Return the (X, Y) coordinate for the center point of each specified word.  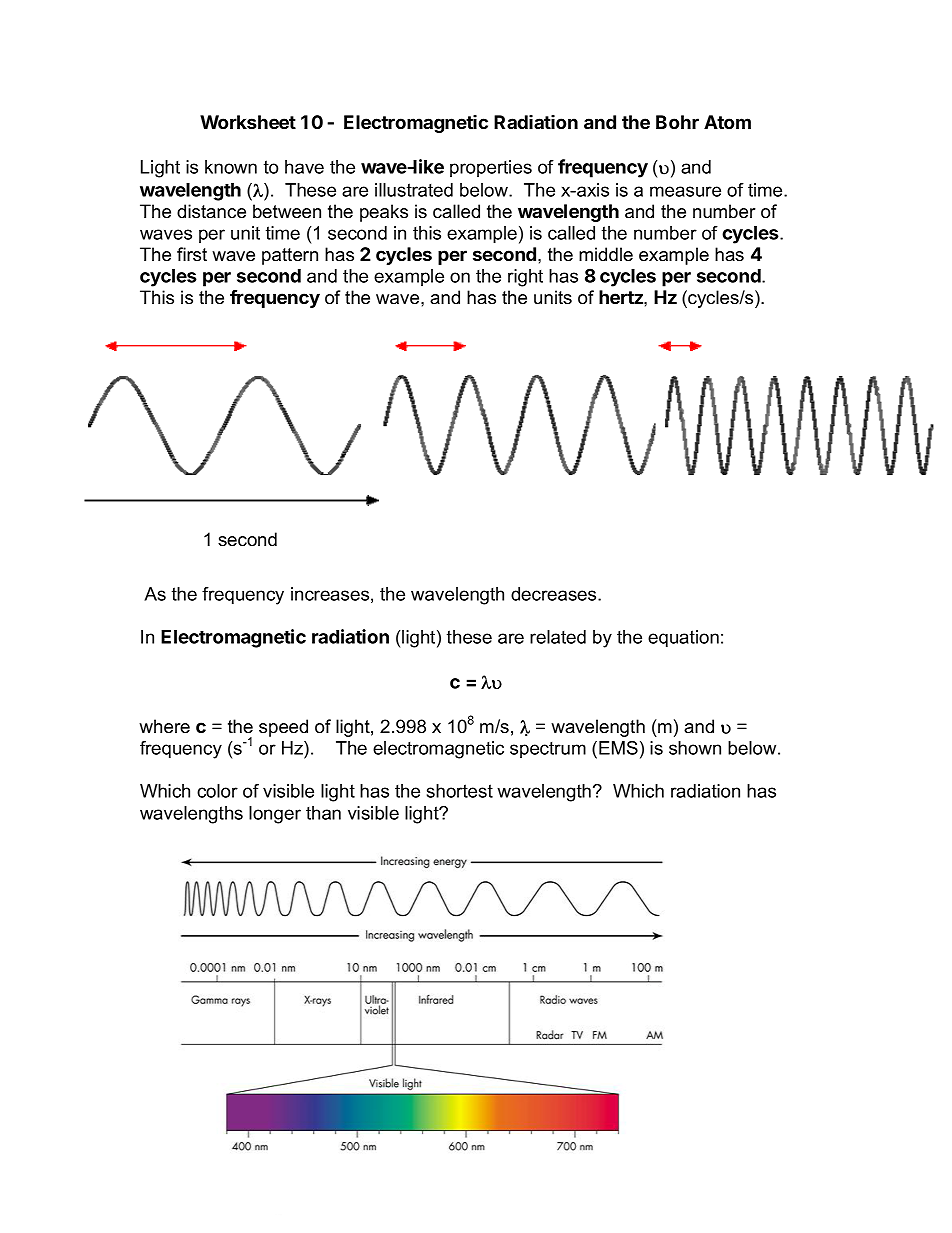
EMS (618, 748)
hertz (622, 297)
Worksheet (248, 122)
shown (695, 748)
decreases (555, 594)
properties (491, 168)
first (192, 254)
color (217, 791)
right (525, 278)
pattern (290, 256)
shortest (460, 791)
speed (283, 728)
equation (683, 639)
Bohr (677, 122)
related (558, 637)
